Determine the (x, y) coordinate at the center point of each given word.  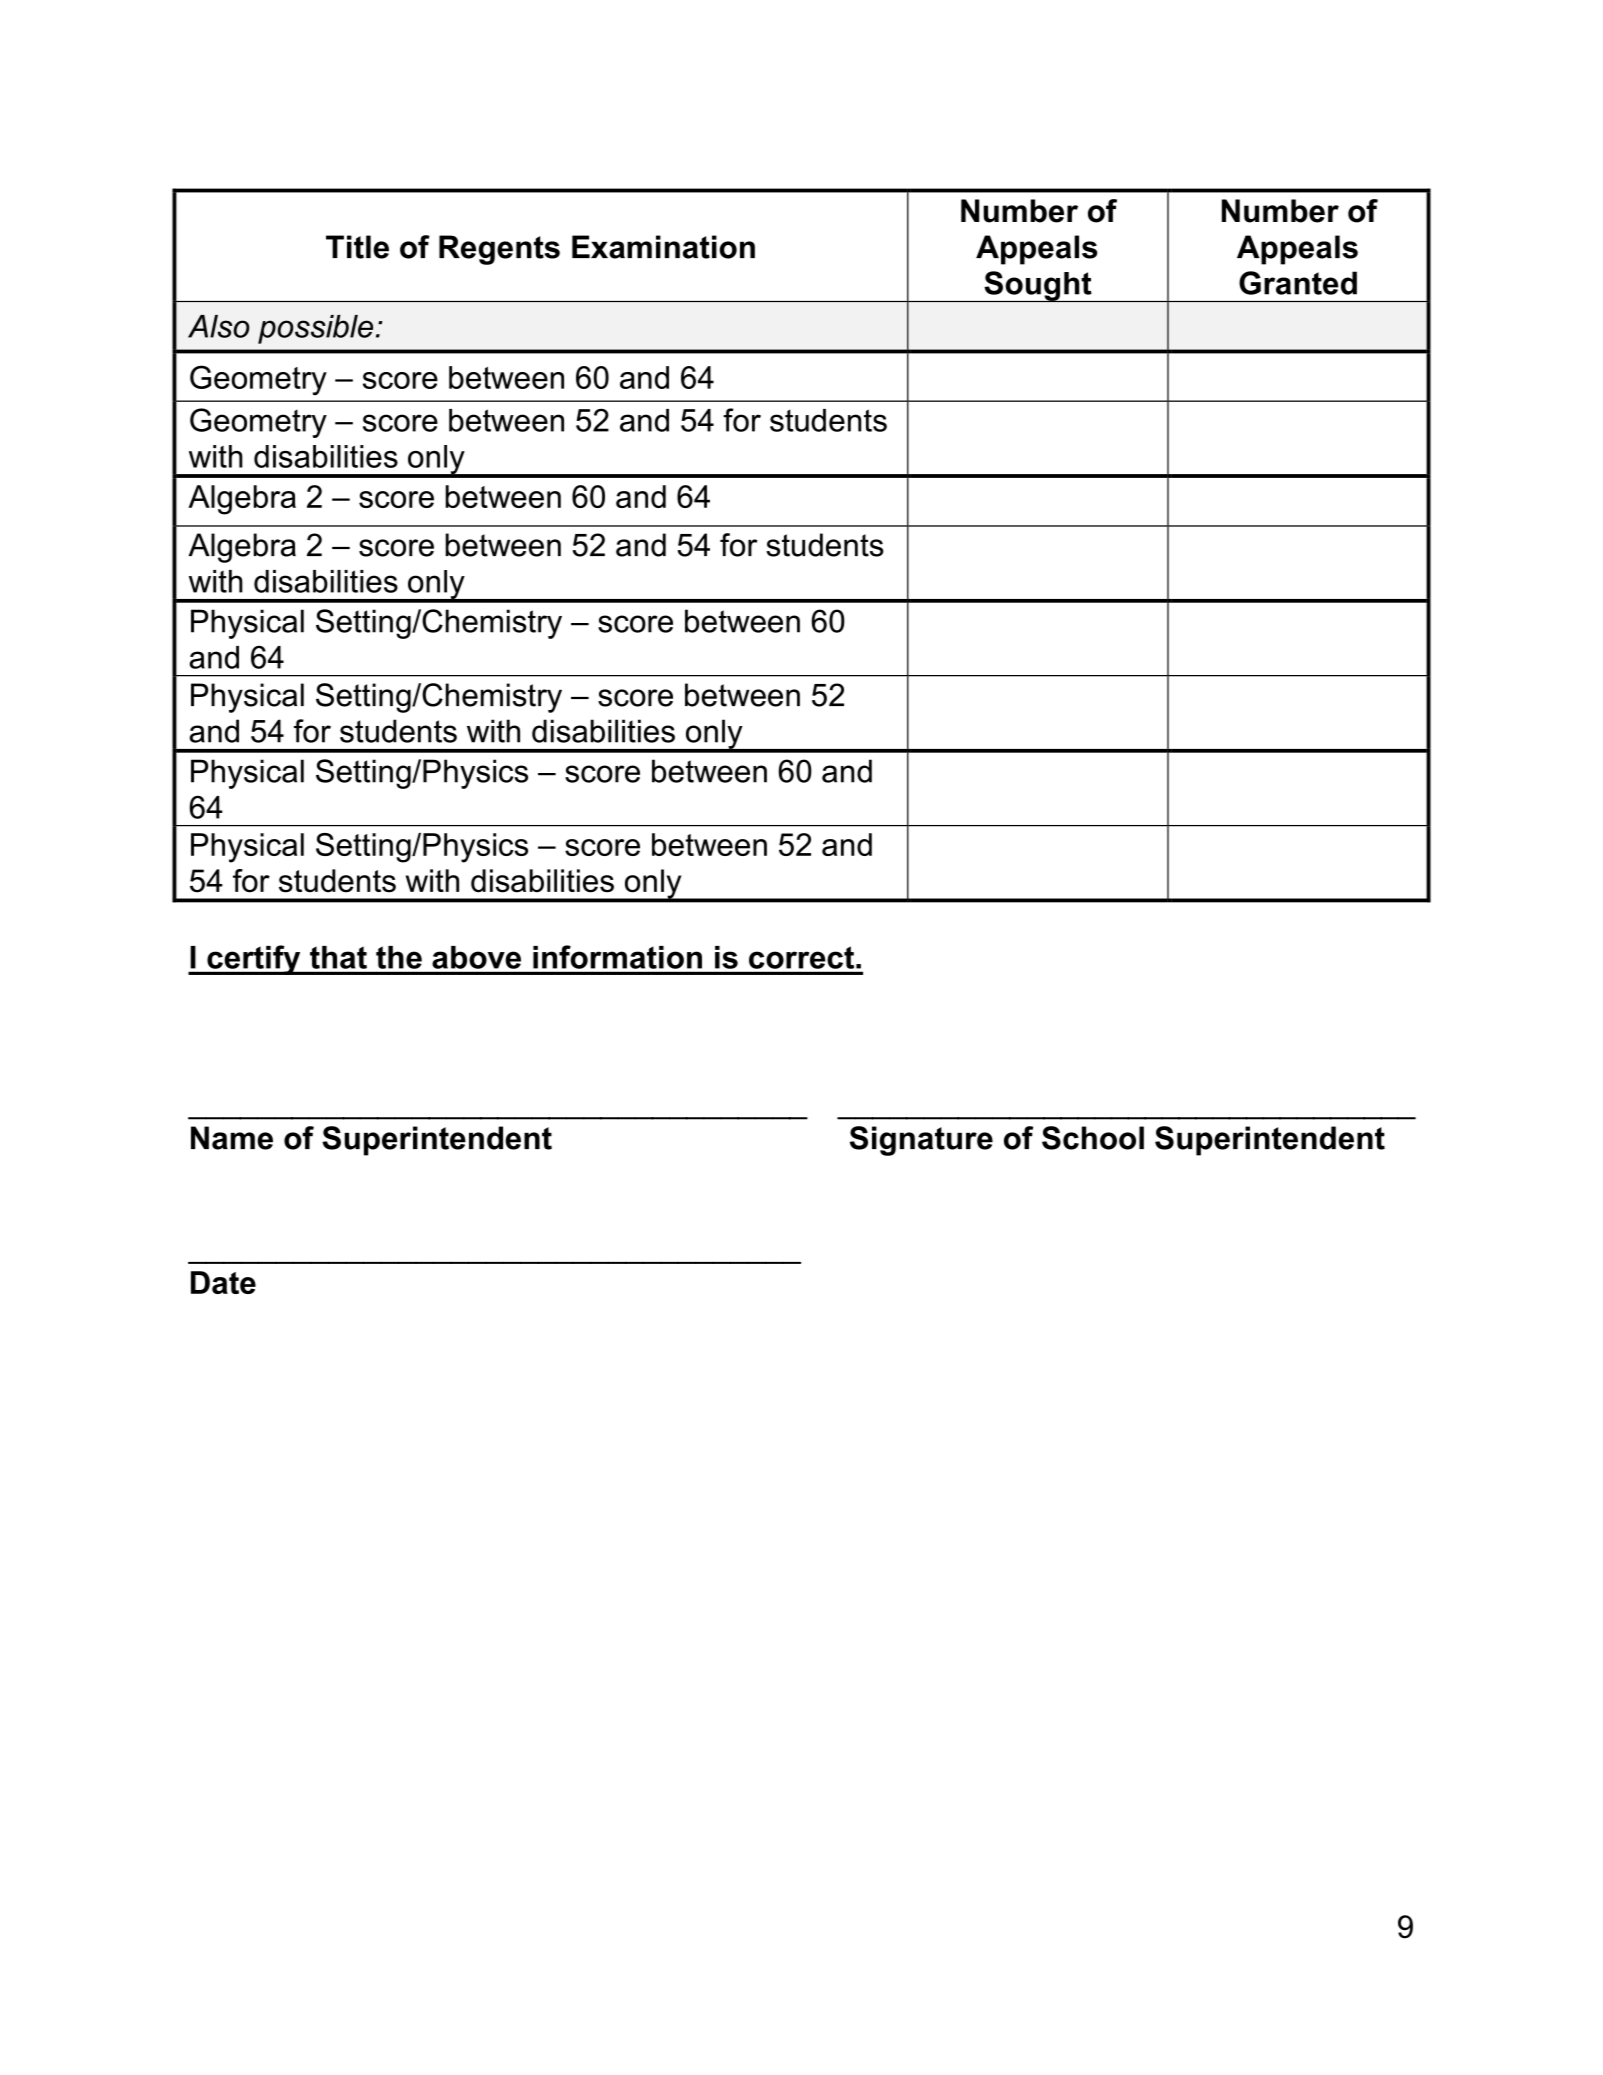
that (338, 957)
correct (801, 957)
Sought (1038, 286)
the (399, 957)
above (476, 957)
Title (357, 247)
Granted (1298, 283)
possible (315, 329)
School (1093, 1138)
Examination (663, 247)
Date (223, 1282)
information (617, 957)
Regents (499, 250)
